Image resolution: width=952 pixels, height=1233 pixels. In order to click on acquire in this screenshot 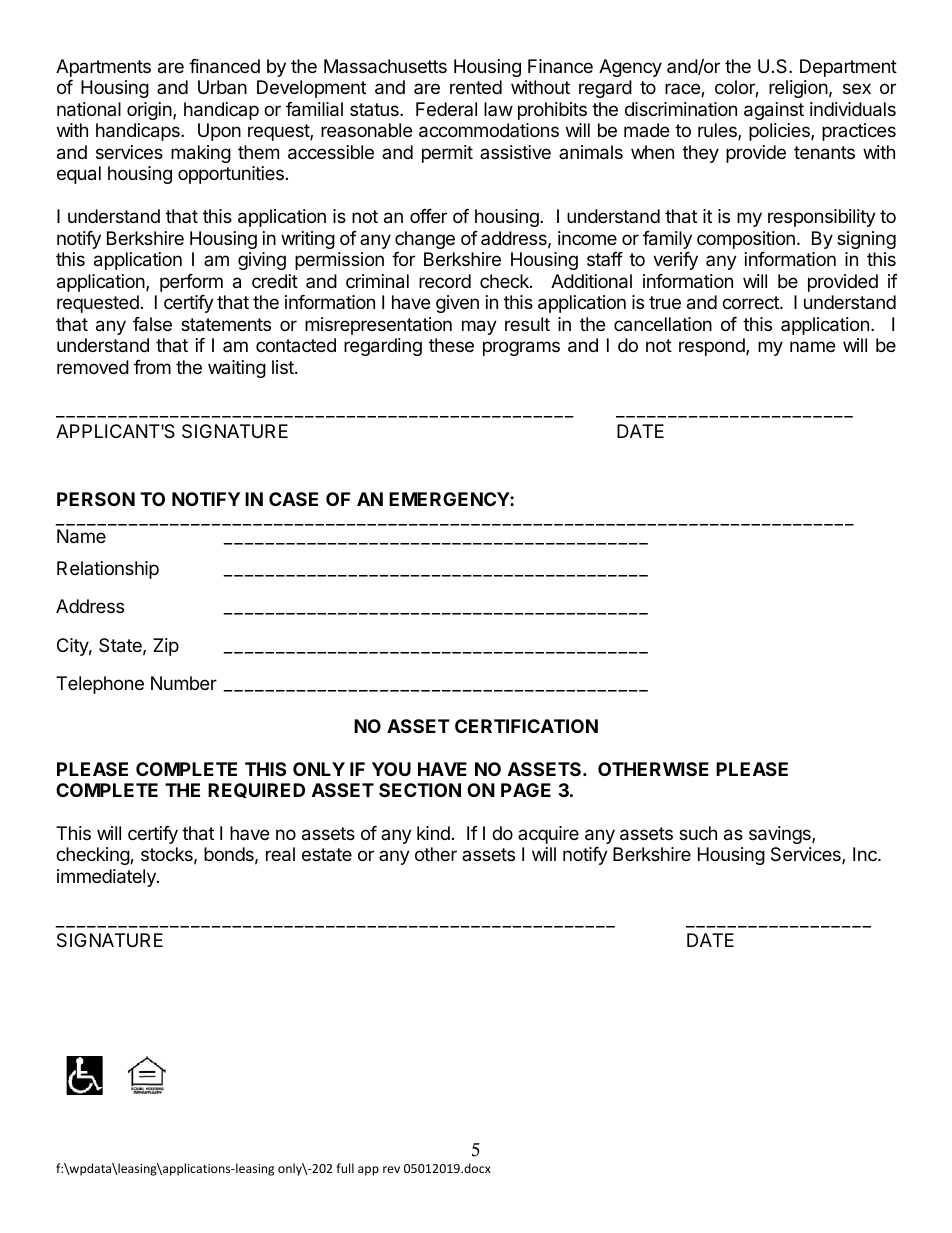, I will do `click(548, 835)`.
